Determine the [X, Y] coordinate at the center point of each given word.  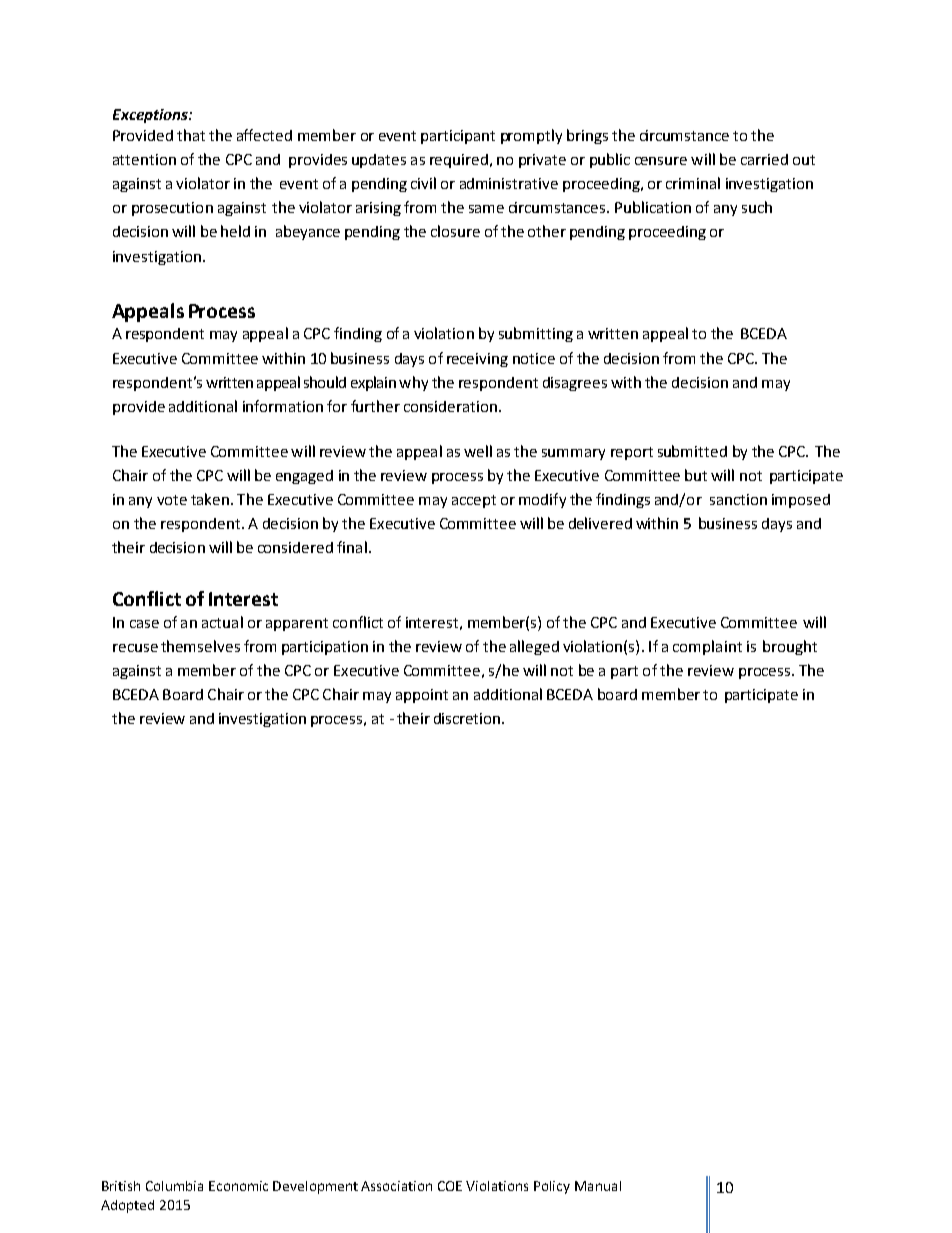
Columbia [174, 1186]
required [459, 161]
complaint [707, 647]
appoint [422, 696]
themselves [200, 646]
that [191, 135]
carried [764, 159]
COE [450, 1186]
